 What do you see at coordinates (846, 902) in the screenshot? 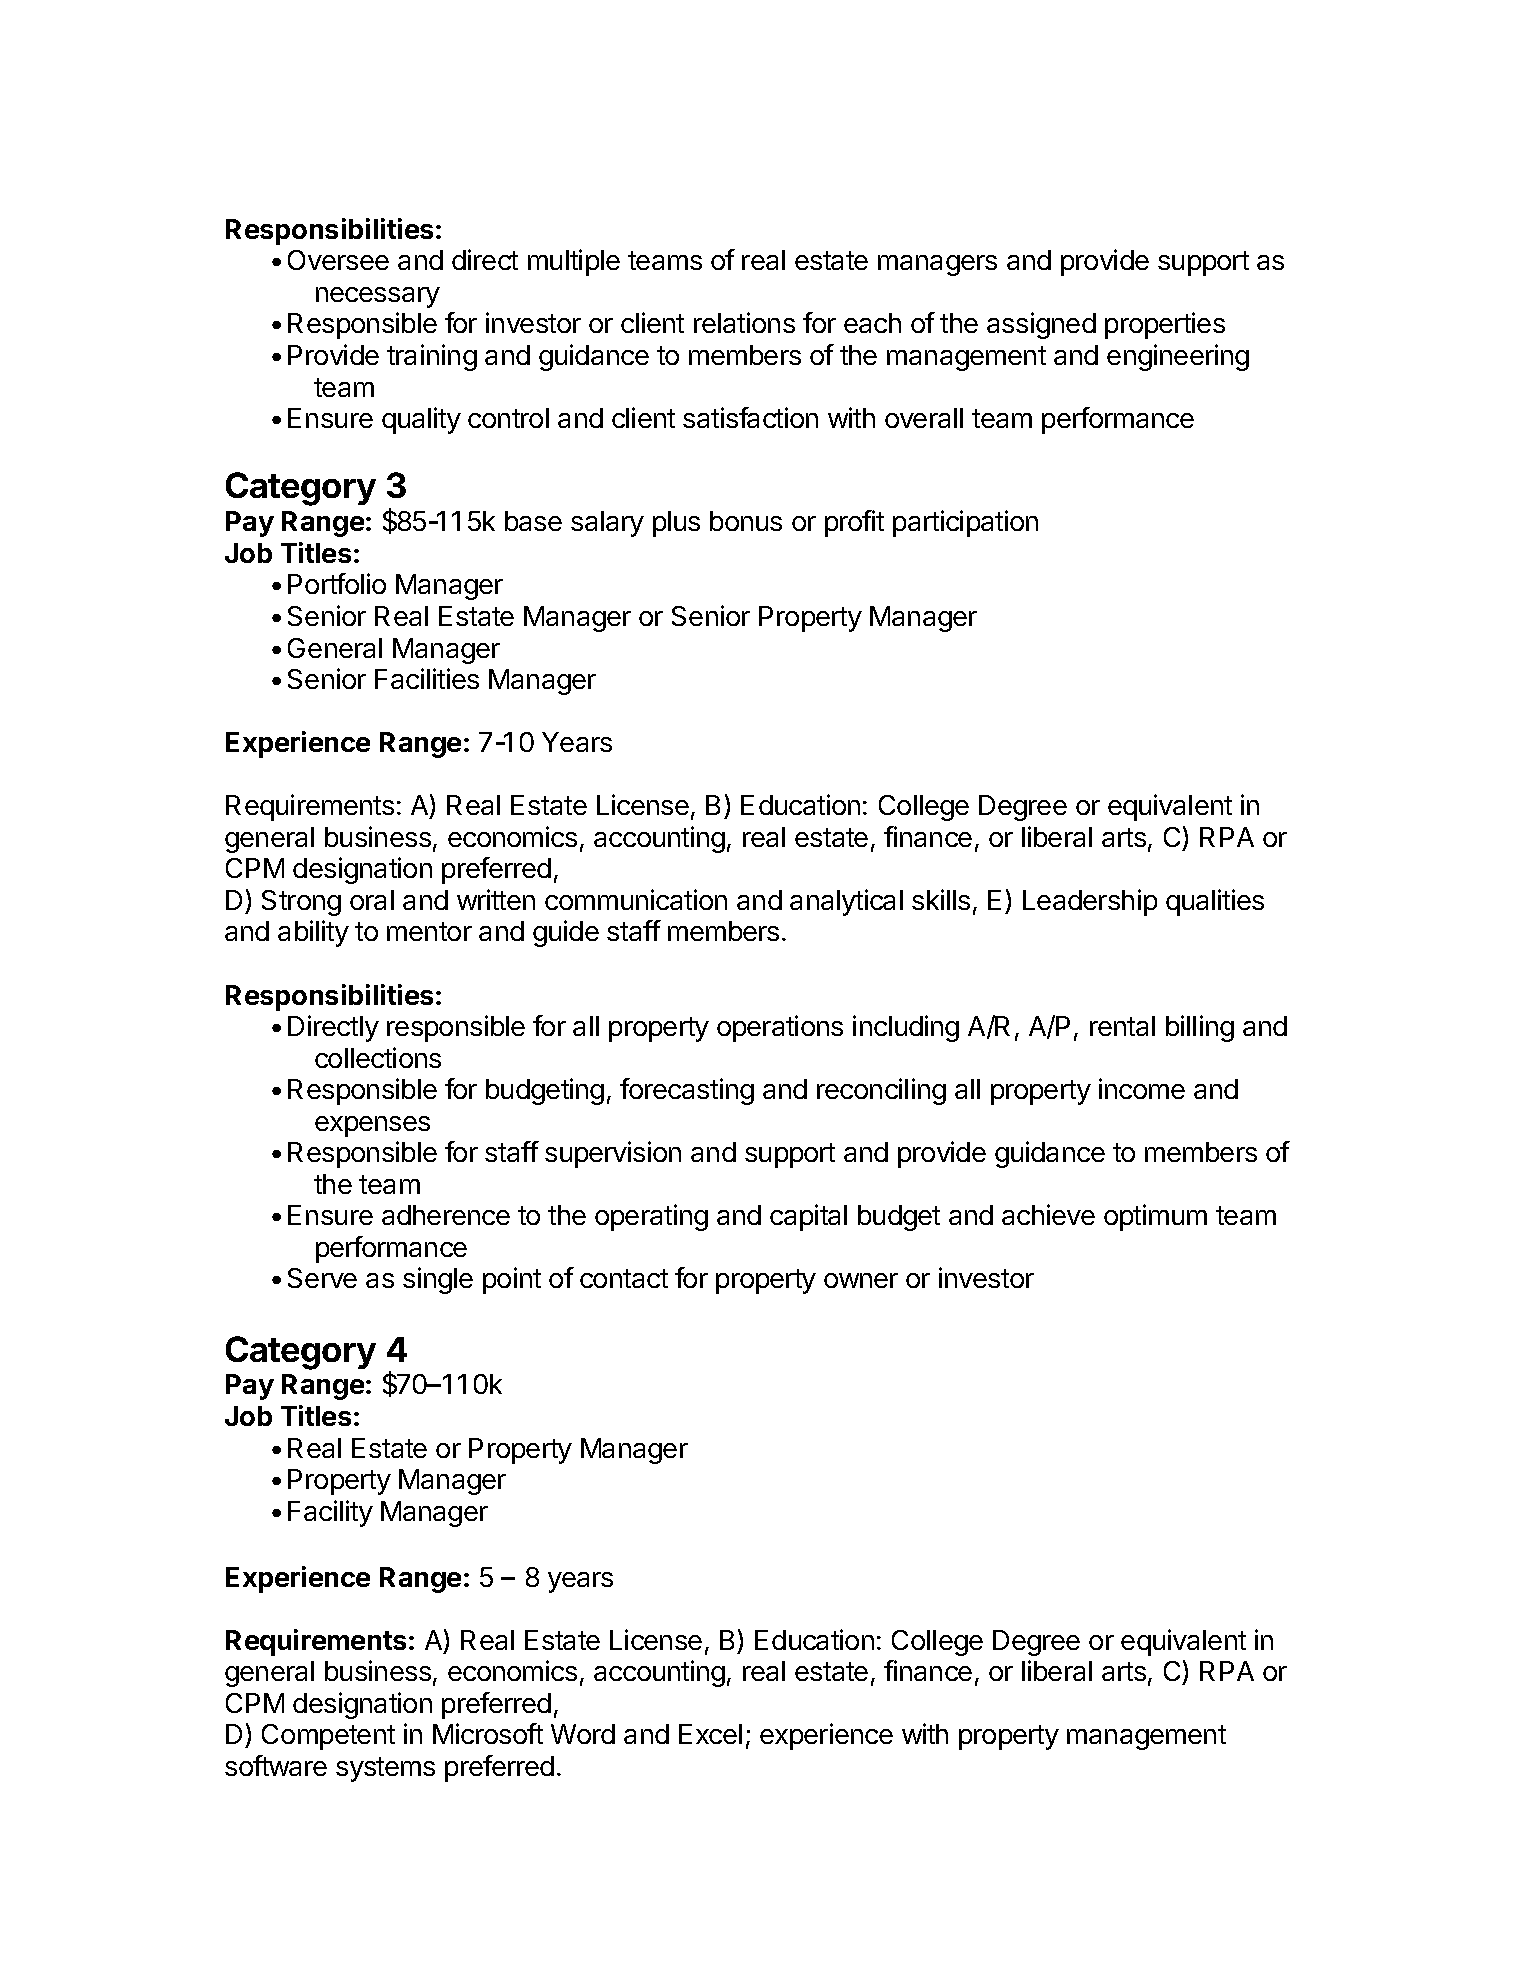
I see `analytical` at bounding box center [846, 902].
